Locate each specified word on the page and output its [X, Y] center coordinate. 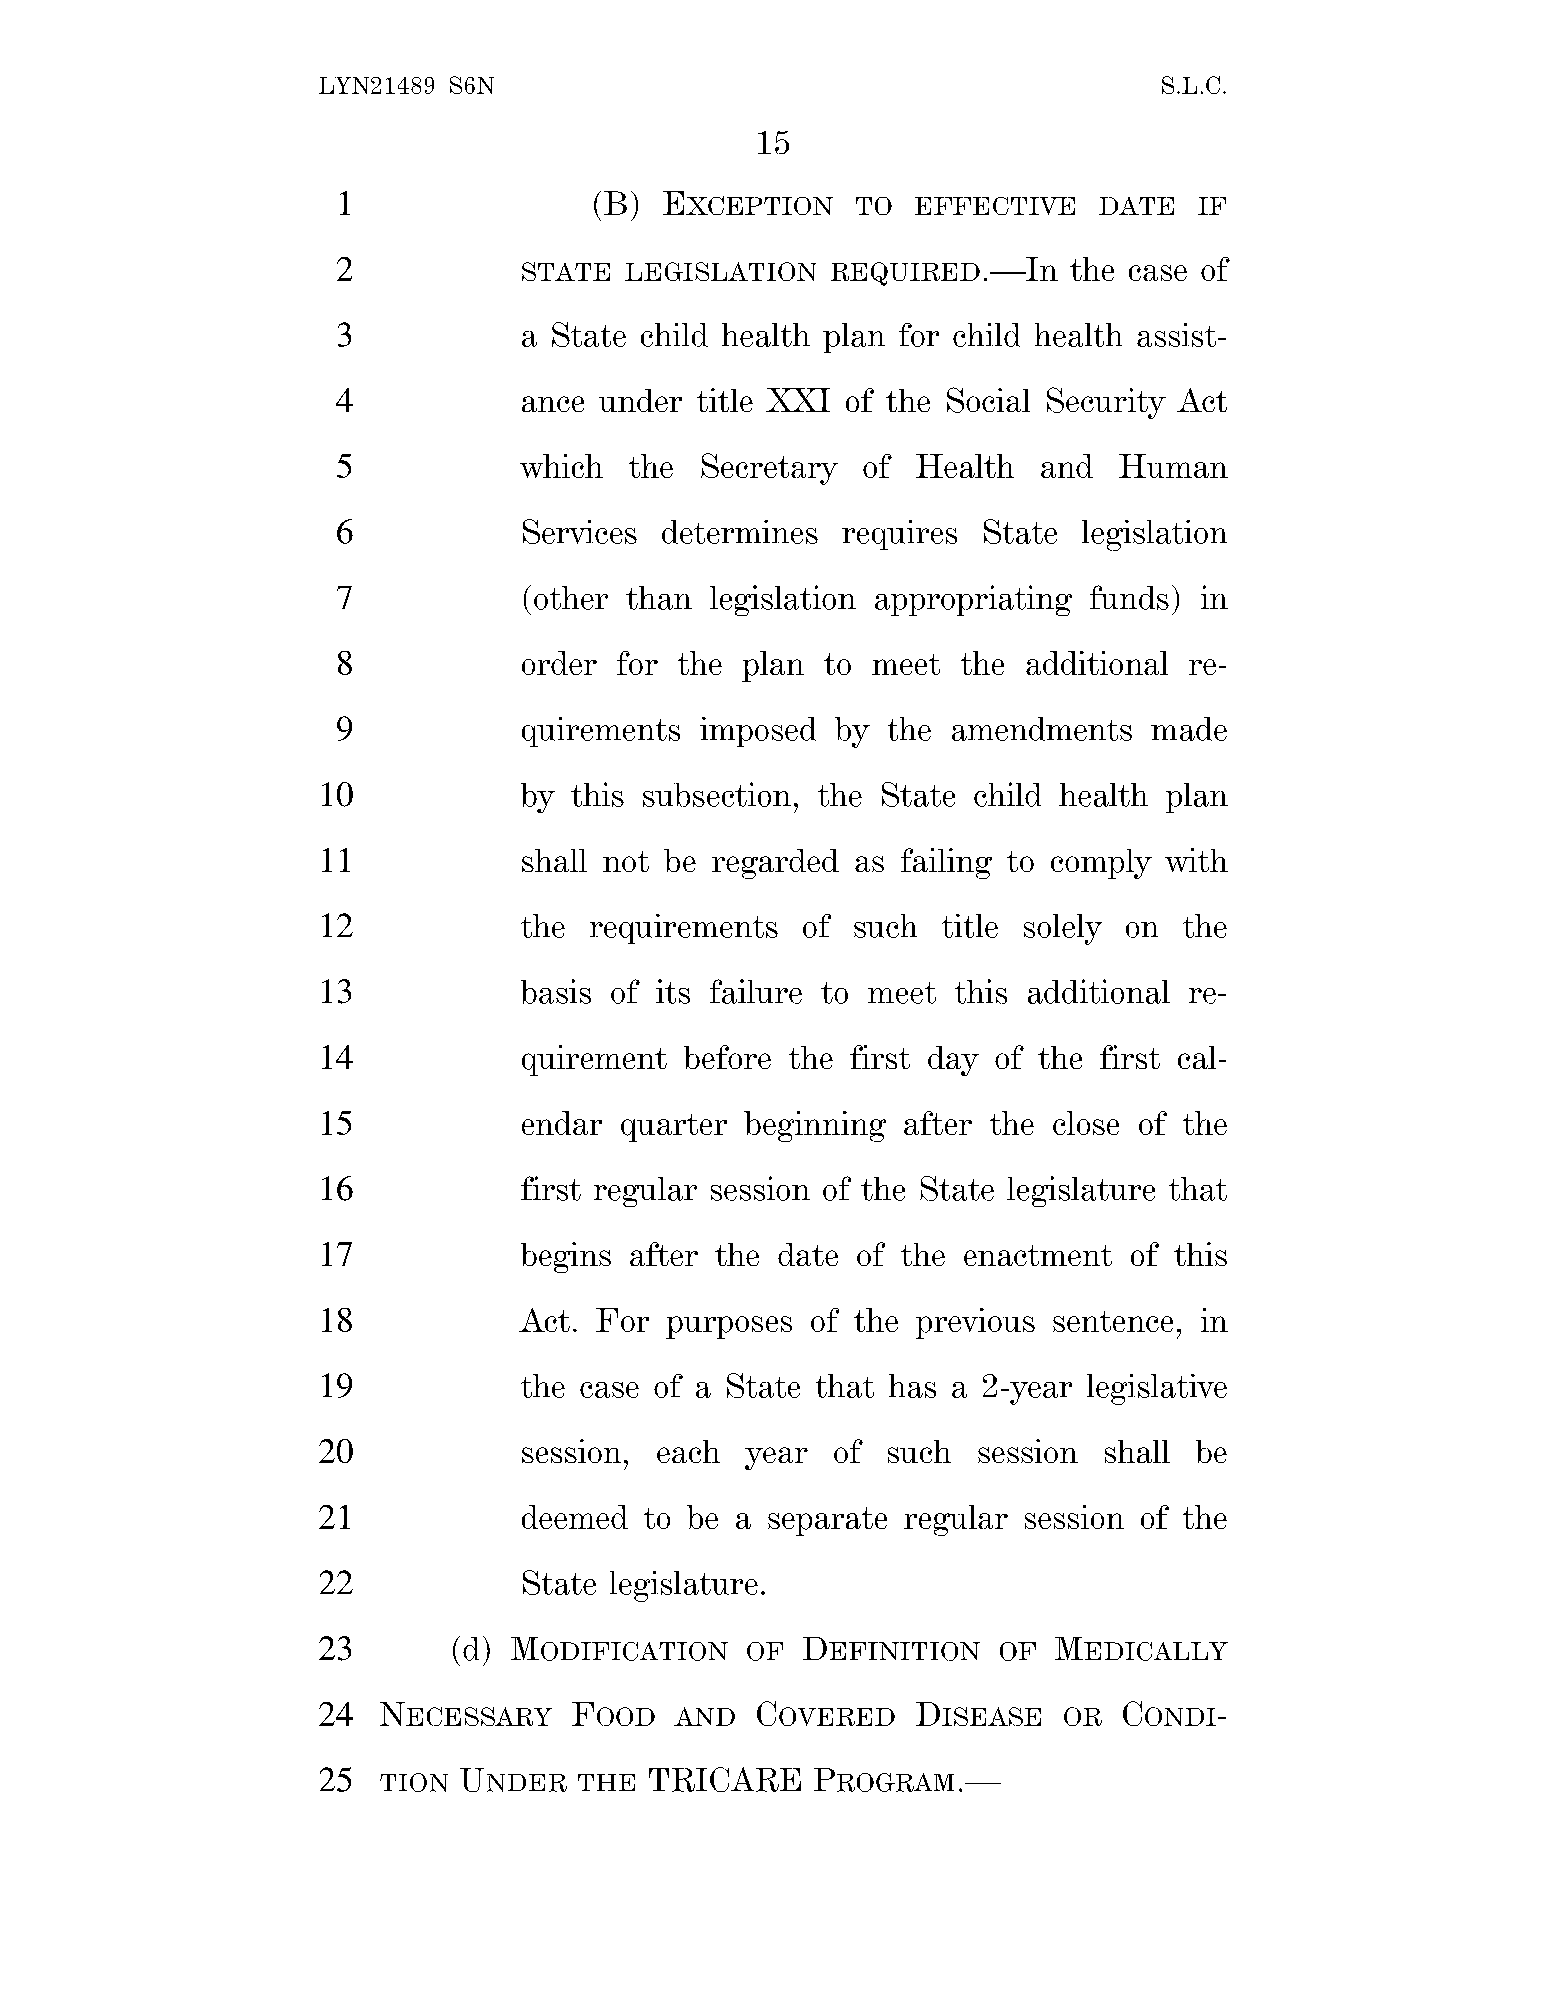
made [1189, 729]
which [561, 466]
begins [566, 1257]
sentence [1113, 1321]
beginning [815, 1126]
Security [1106, 403]
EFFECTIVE [995, 206]
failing [946, 863]
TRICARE [725, 1779]
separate [827, 1521]
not [626, 861]
